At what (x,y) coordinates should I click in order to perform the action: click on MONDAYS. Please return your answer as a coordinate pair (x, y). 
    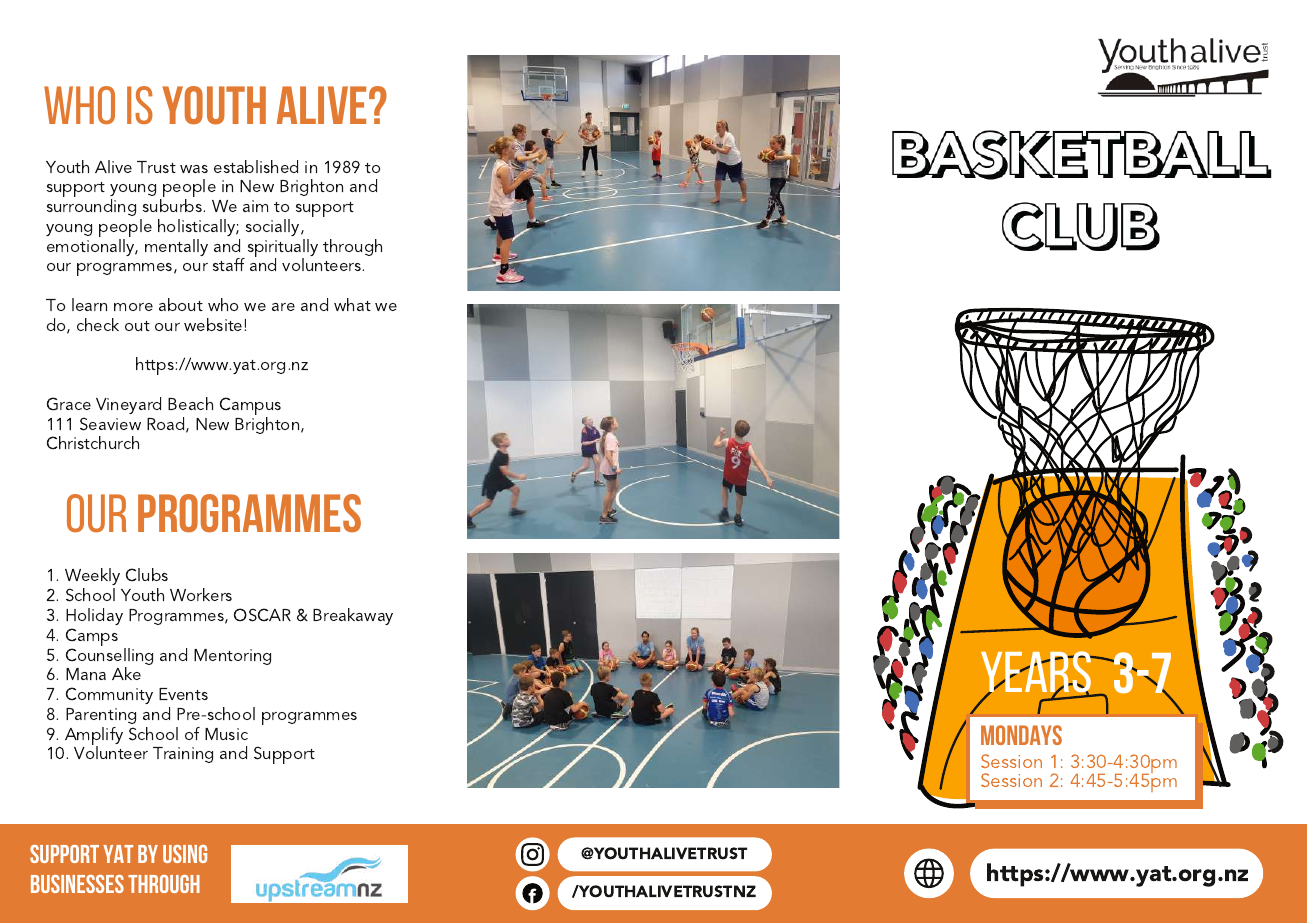
    Looking at the image, I should click on (1021, 735).
